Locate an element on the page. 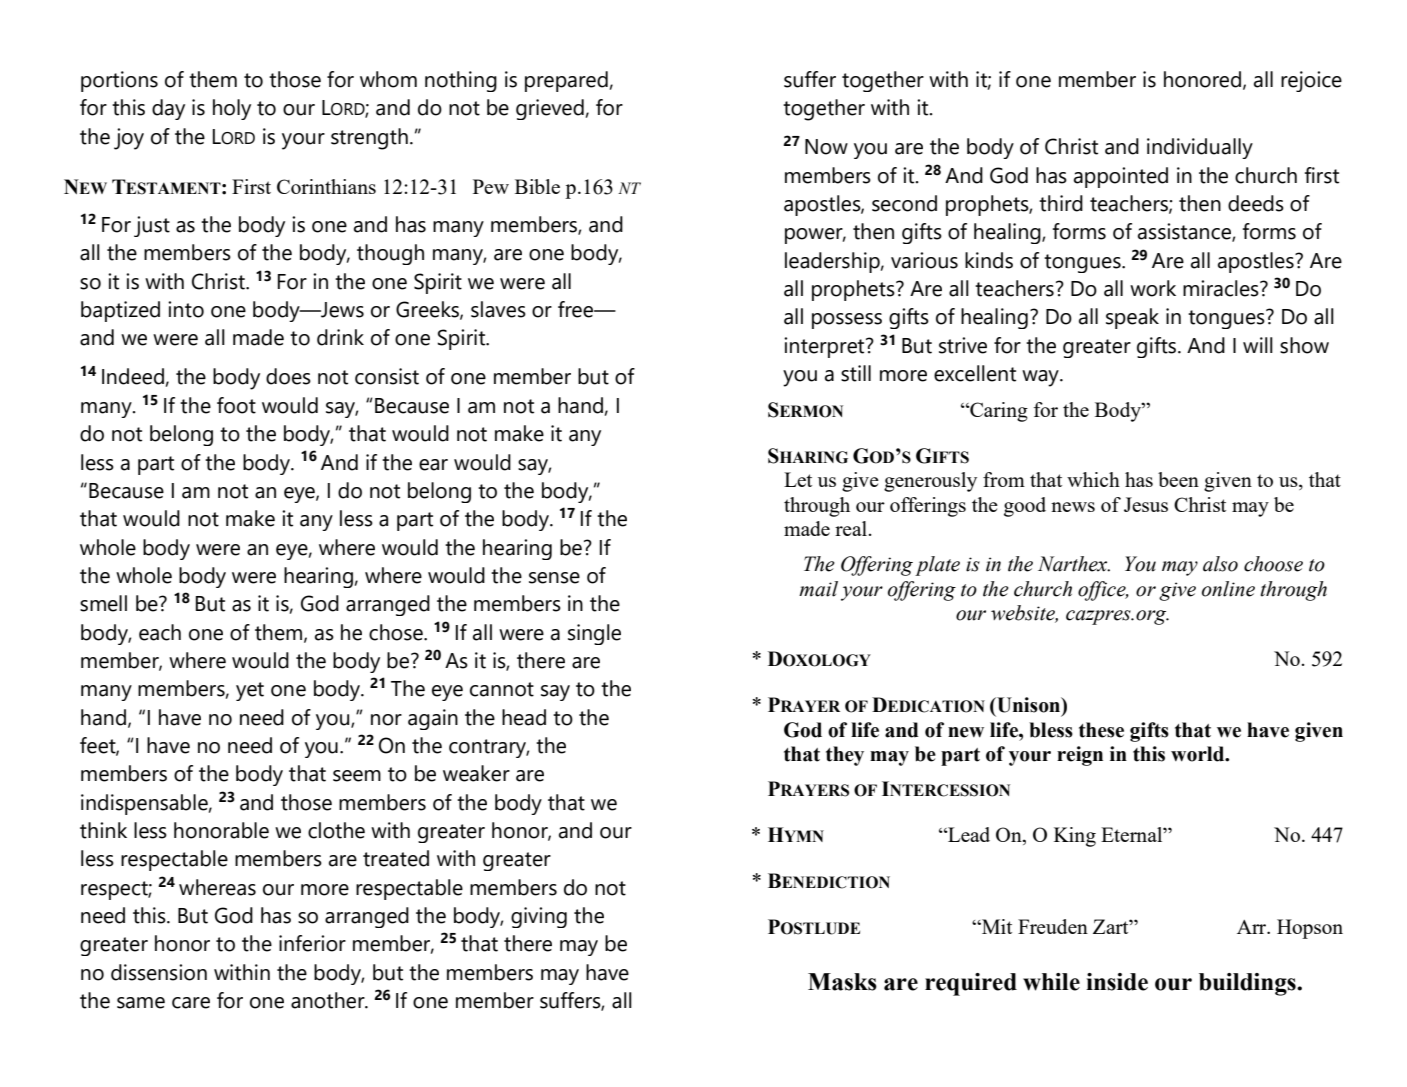  Masks is located at coordinates (842, 982).
